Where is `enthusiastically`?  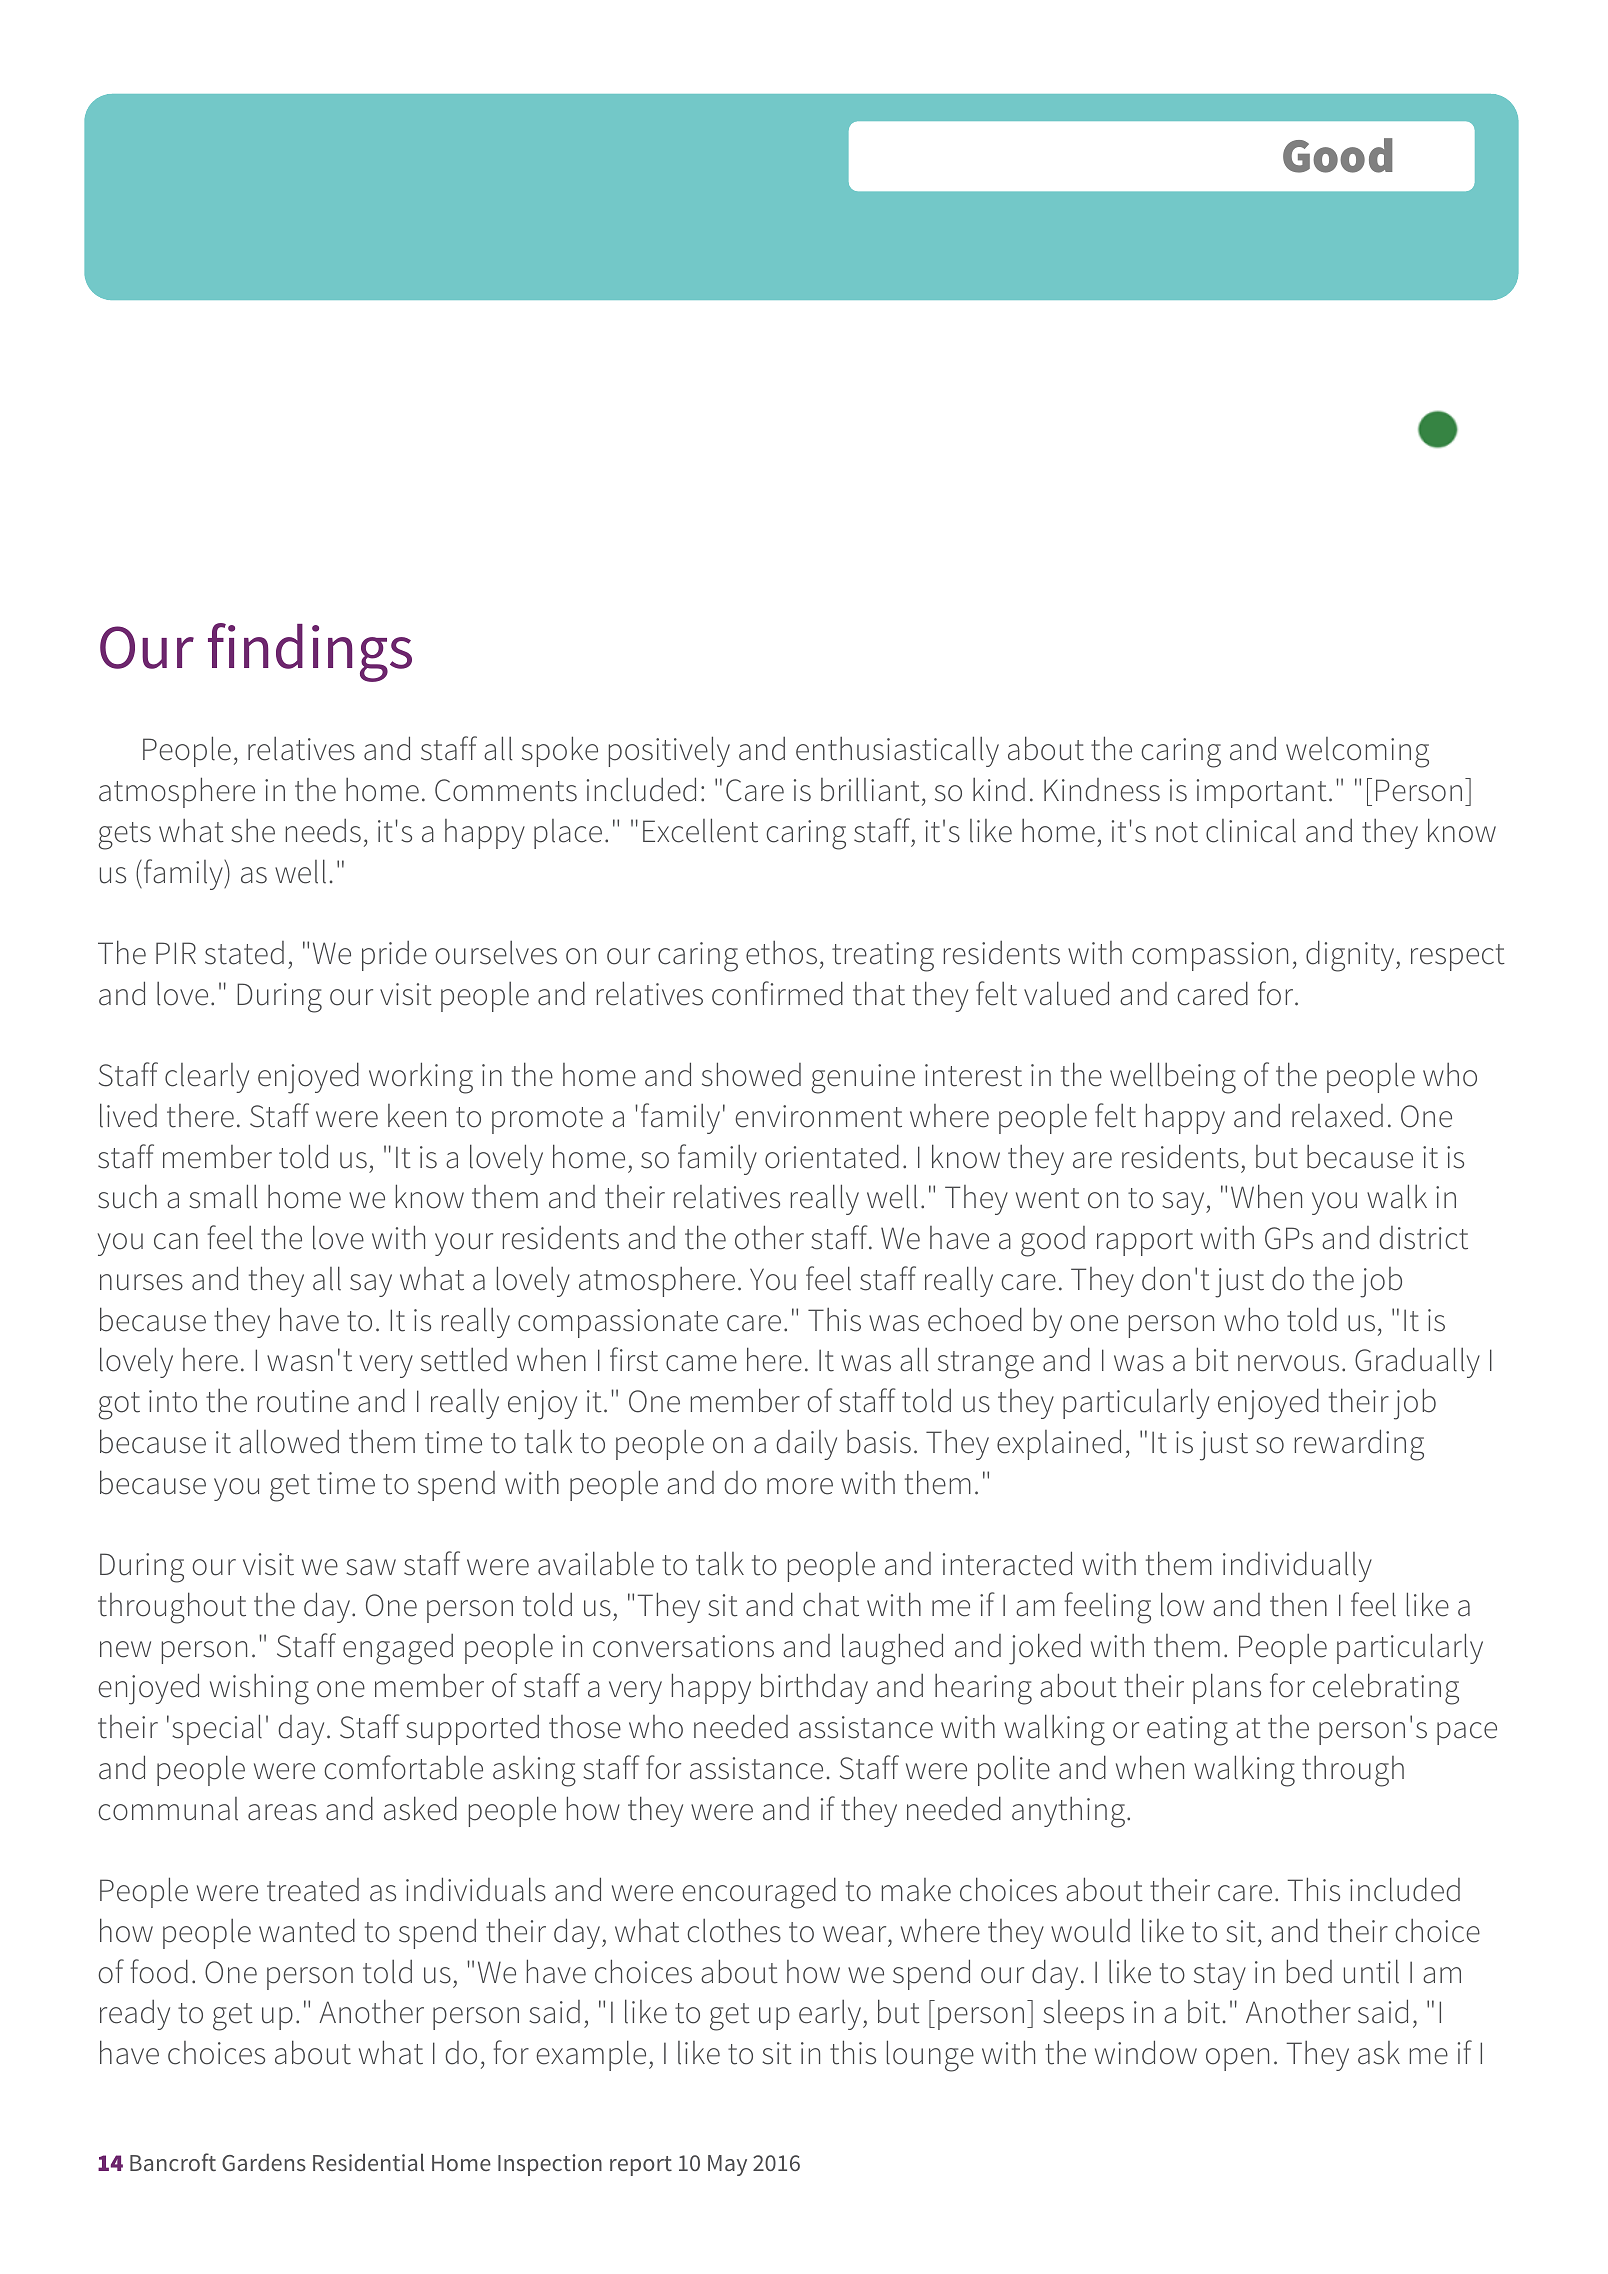 enthusiastically is located at coordinates (897, 751).
